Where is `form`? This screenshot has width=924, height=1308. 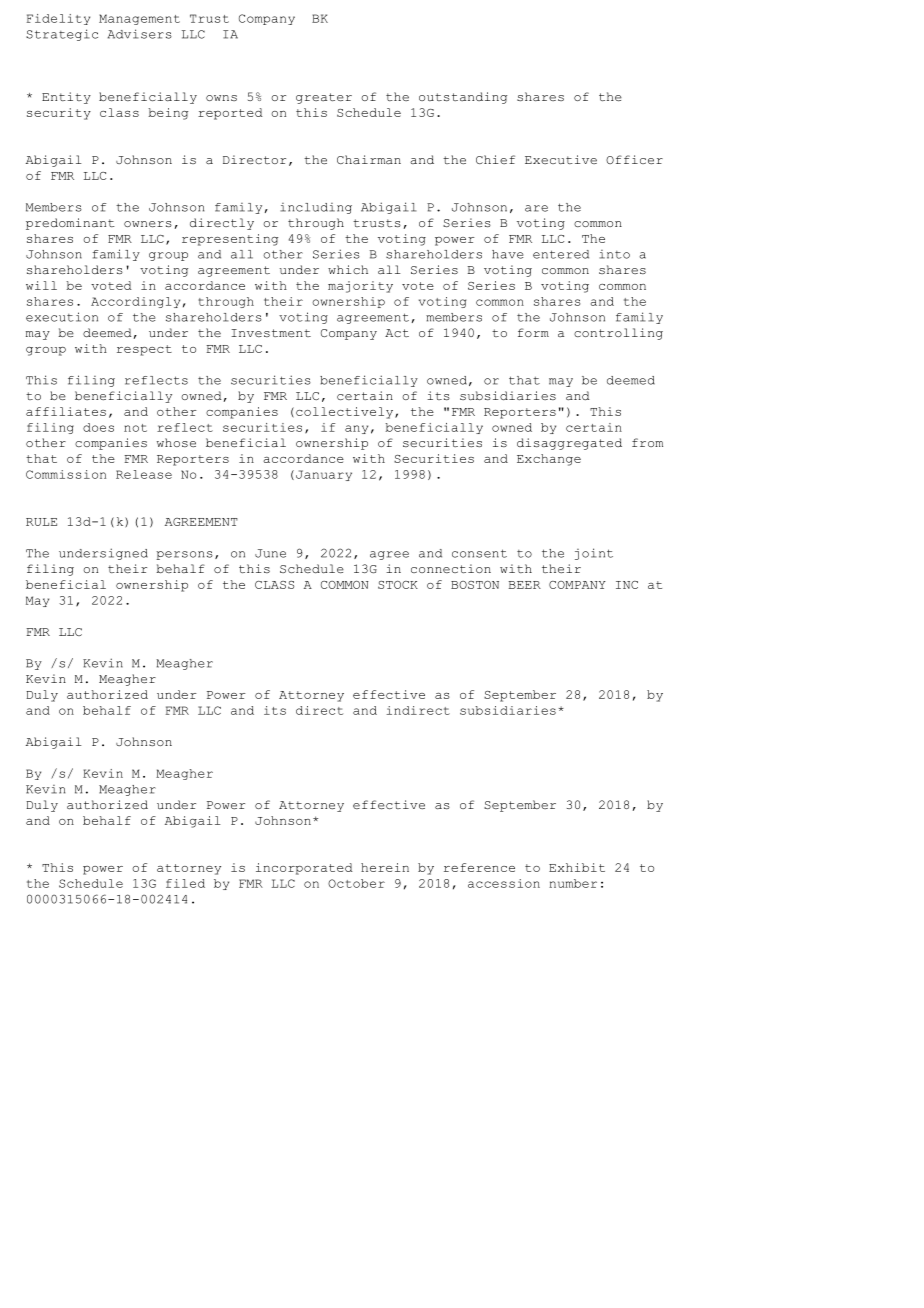
form is located at coordinates (533, 332).
